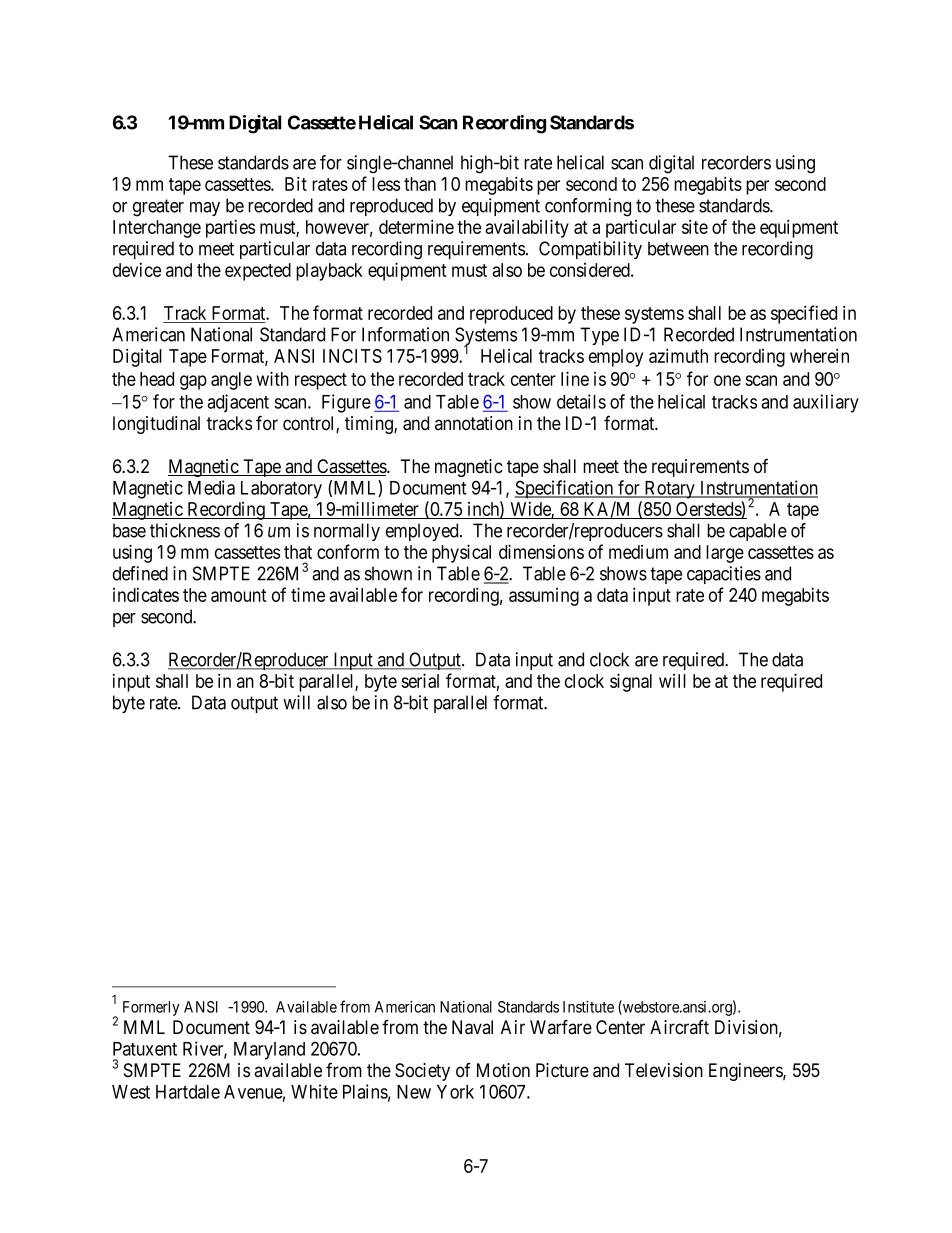 Image resolution: width=952 pixels, height=1233 pixels. What do you see at coordinates (151, 1008) in the document?
I see `Formerly` at bounding box center [151, 1008].
